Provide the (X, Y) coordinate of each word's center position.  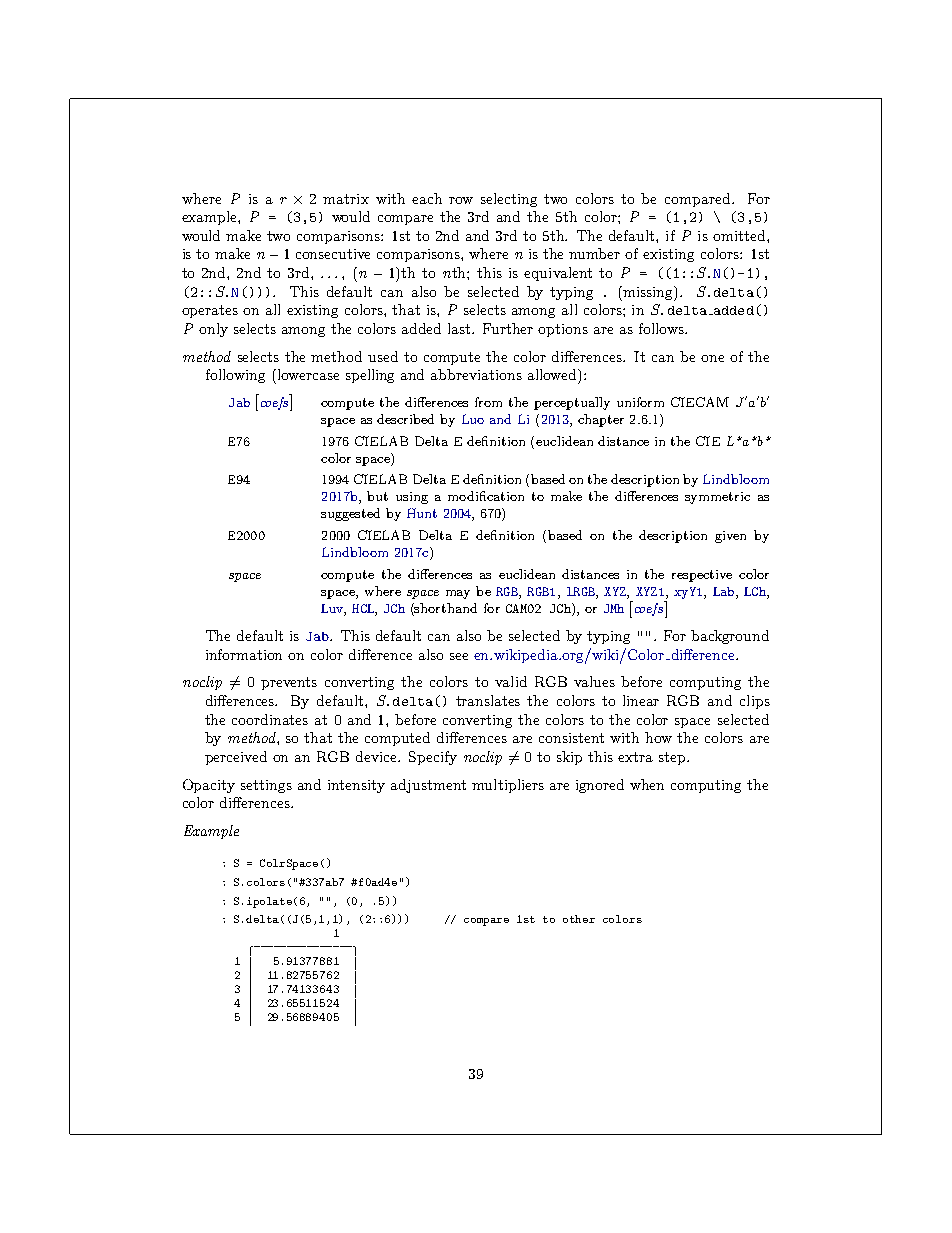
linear (641, 700)
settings (266, 786)
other (579, 919)
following (235, 376)
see (459, 656)
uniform (640, 402)
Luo (473, 419)
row (461, 200)
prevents (289, 683)
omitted (740, 235)
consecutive (333, 254)
